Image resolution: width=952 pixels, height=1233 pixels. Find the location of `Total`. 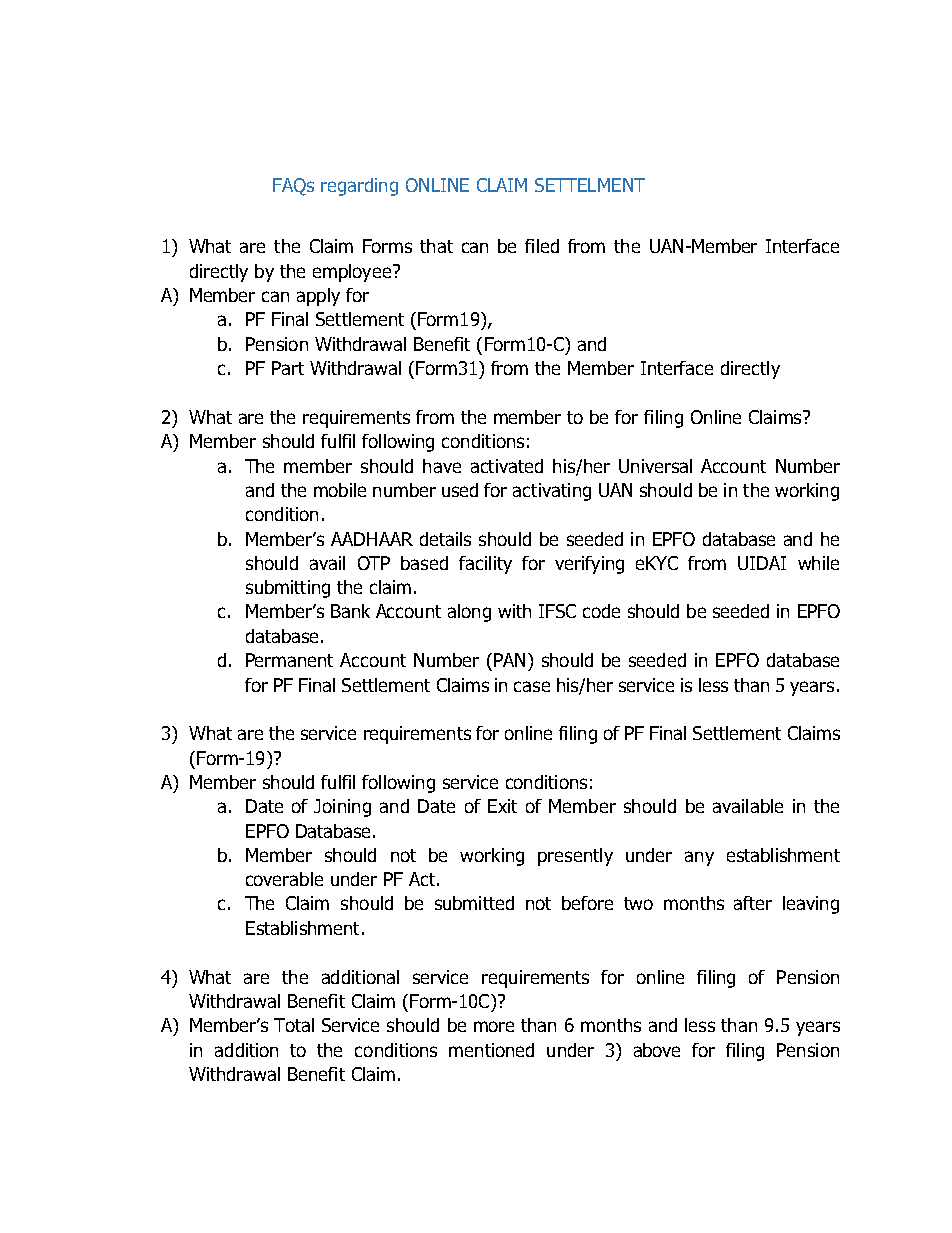

Total is located at coordinates (294, 1025).
